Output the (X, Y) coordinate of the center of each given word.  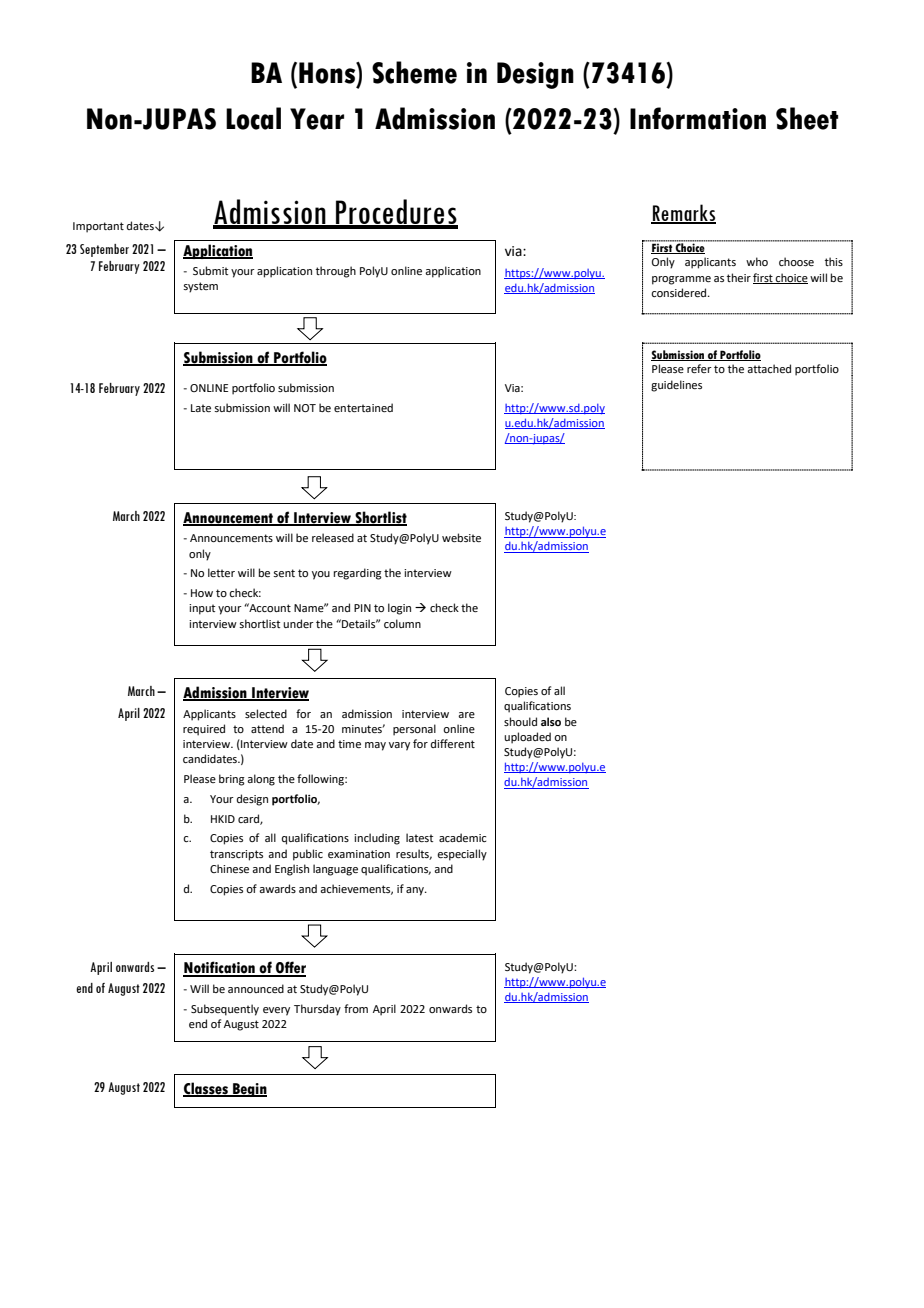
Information (698, 118)
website (461, 537)
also (551, 721)
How (202, 593)
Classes (206, 1089)
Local (253, 118)
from (356, 1008)
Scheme (414, 72)
